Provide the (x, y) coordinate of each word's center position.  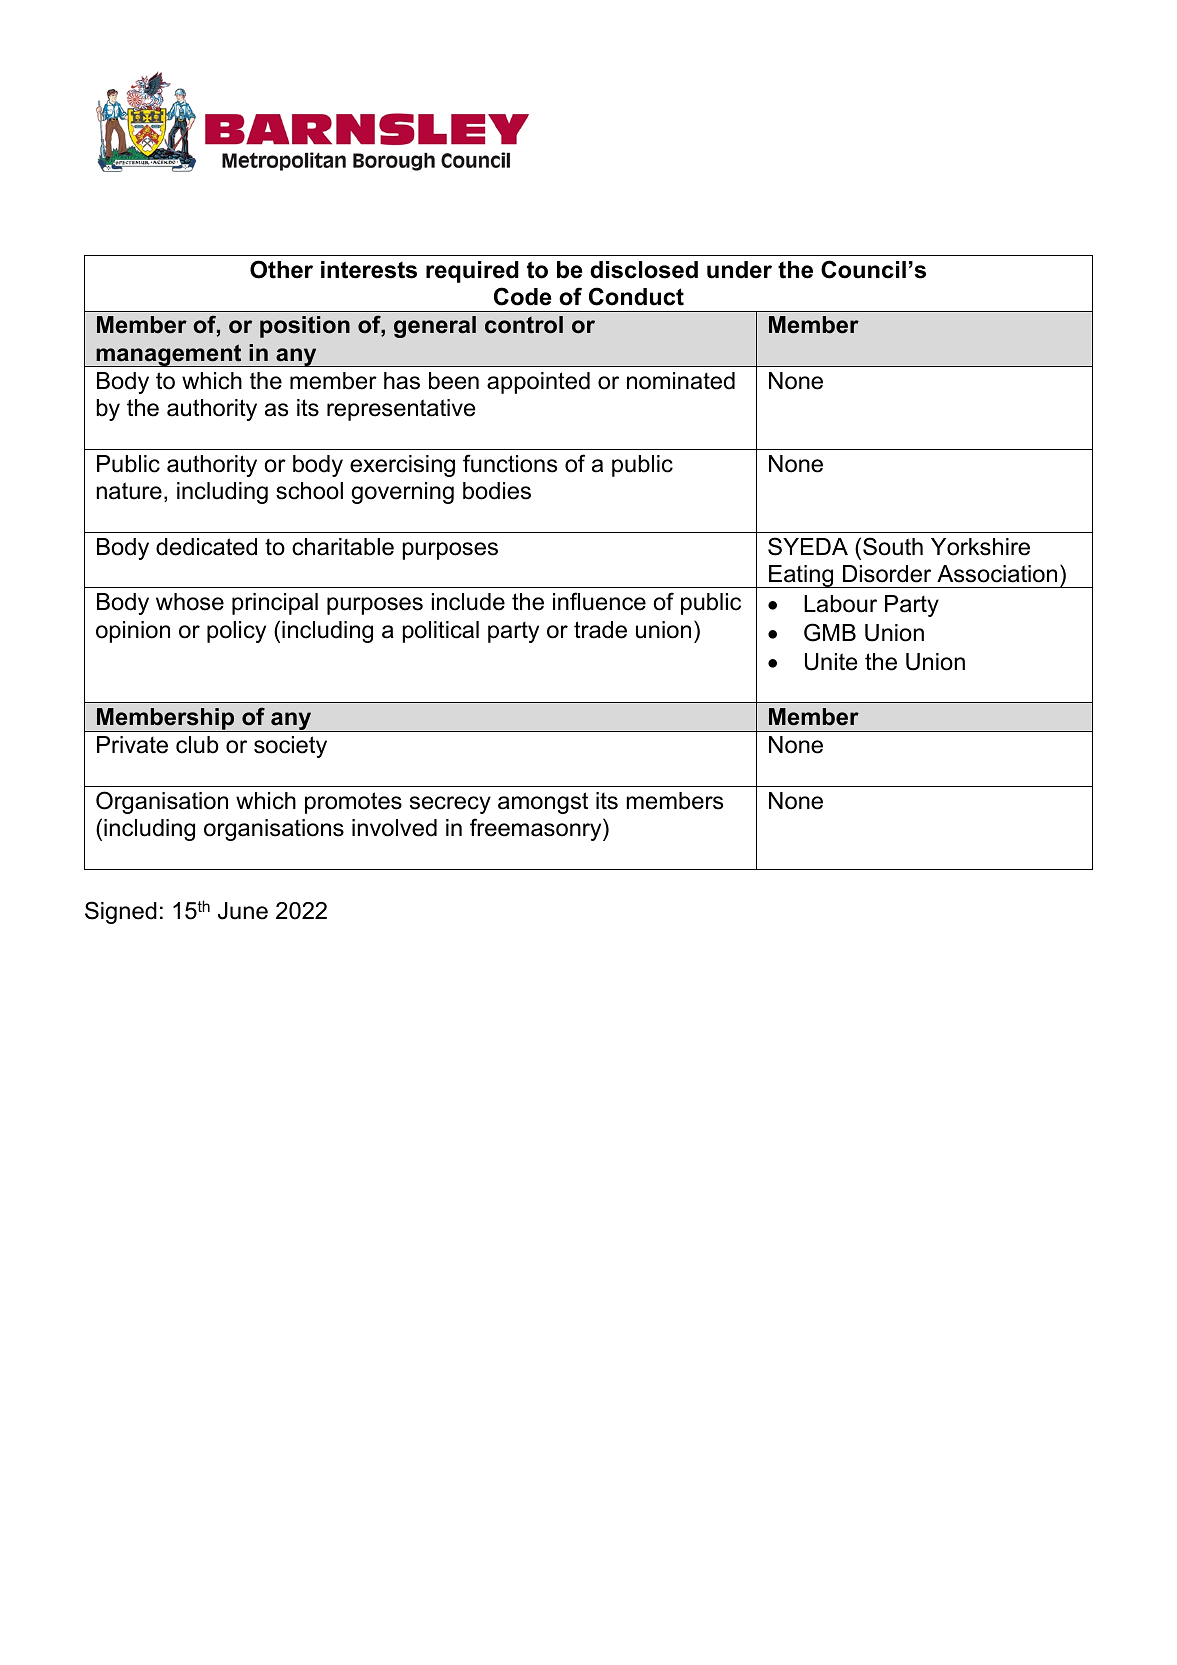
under (739, 270)
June (243, 911)
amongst (543, 803)
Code (523, 296)
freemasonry (537, 829)
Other (281, 269)
